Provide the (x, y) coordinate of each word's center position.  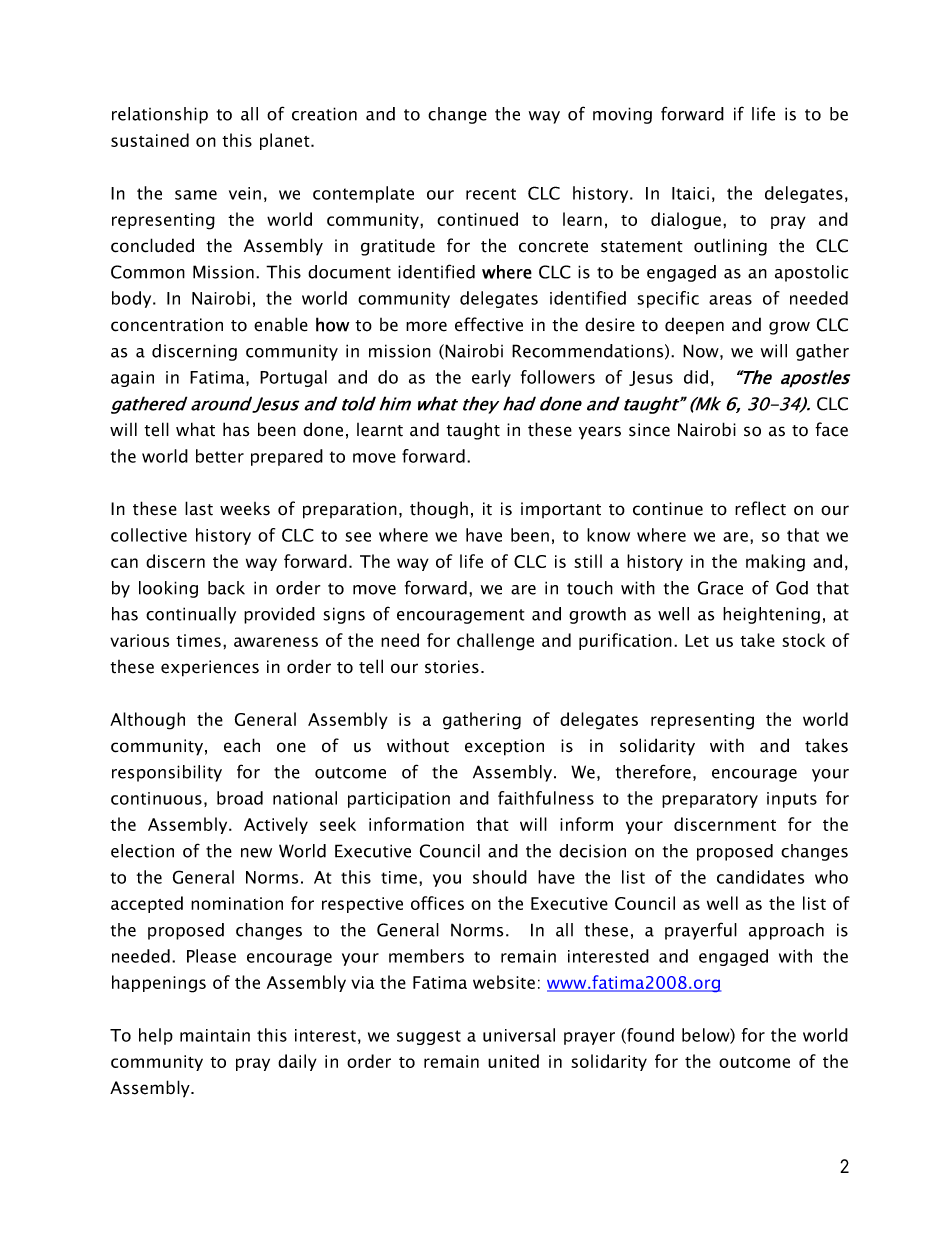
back (226, 588)
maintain (215, 1035)
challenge (495, 642)
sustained (150, 140)
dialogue (686, 221)
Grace (720, 588)
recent (491, 194)
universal (519, 1035)
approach (786, 931)
